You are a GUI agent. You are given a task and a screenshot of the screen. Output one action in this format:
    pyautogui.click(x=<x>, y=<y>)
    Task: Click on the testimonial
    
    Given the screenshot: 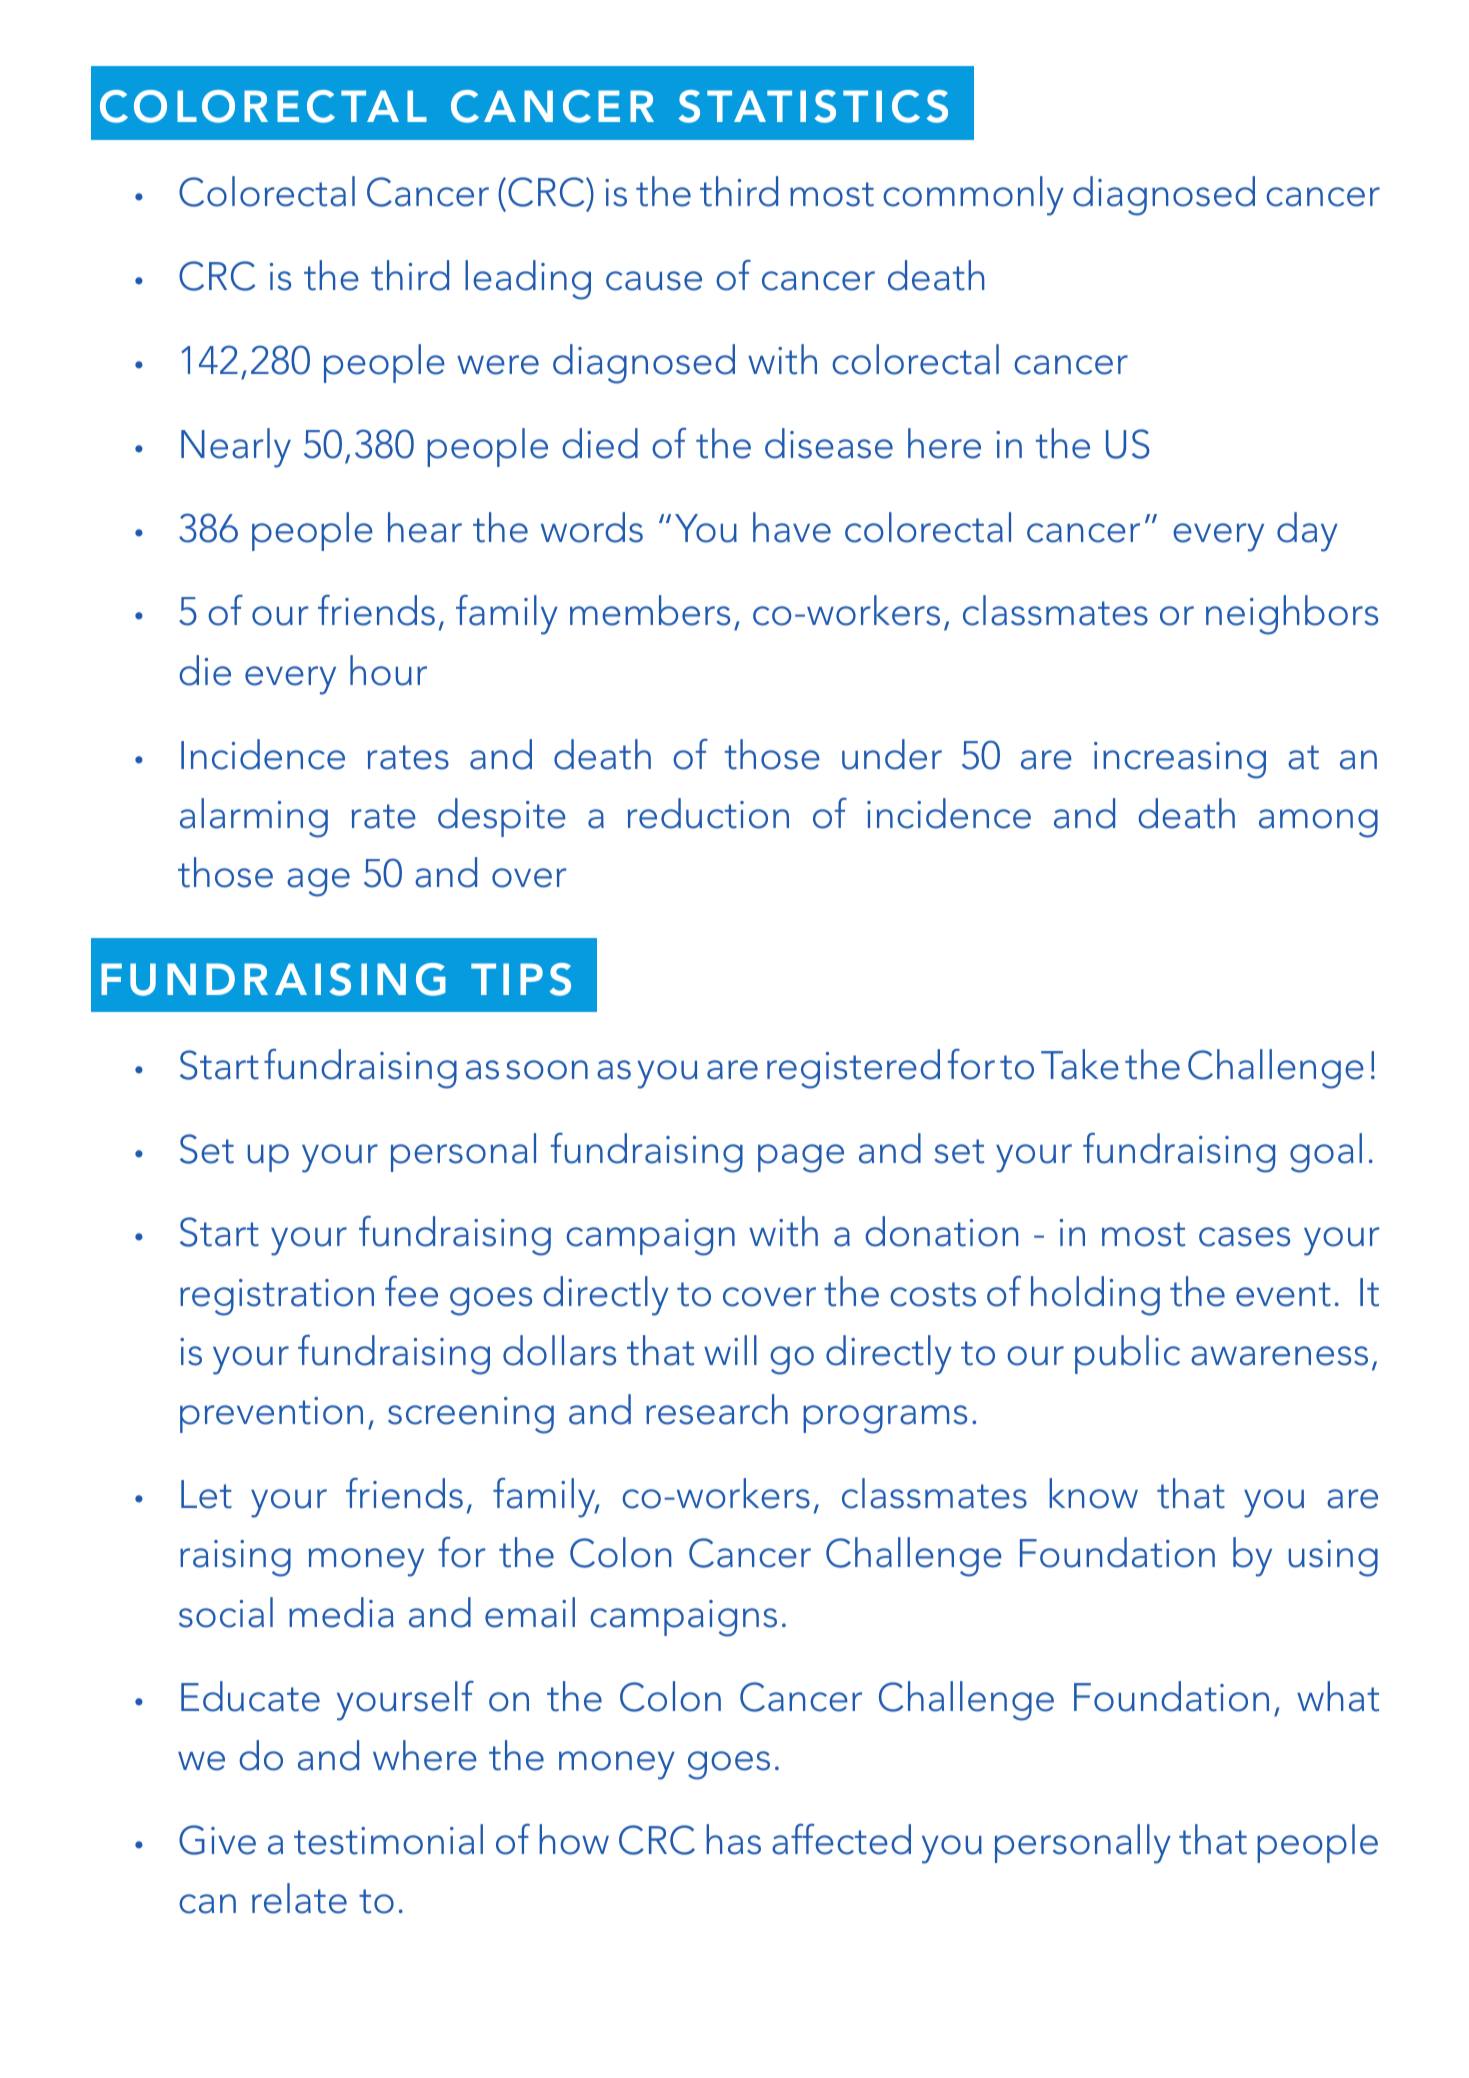 What is the action you would take?
    pyautogui.click(x=388, y=1839)
